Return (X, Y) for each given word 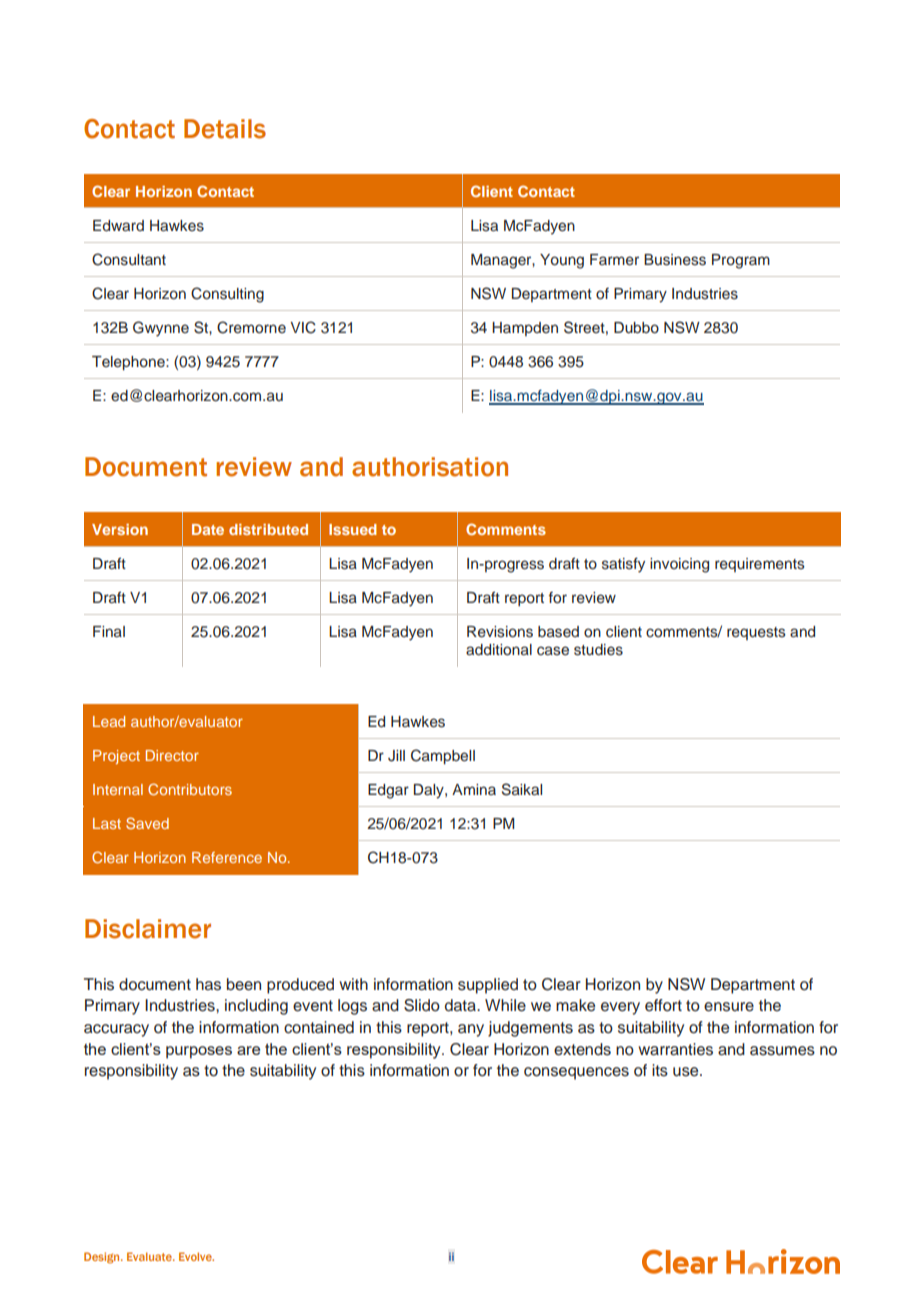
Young (562, 261)
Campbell (443, 756)
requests (756, 633)
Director (172, 755)
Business (675, 260)
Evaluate (151, 1256)
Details (225, 129)
